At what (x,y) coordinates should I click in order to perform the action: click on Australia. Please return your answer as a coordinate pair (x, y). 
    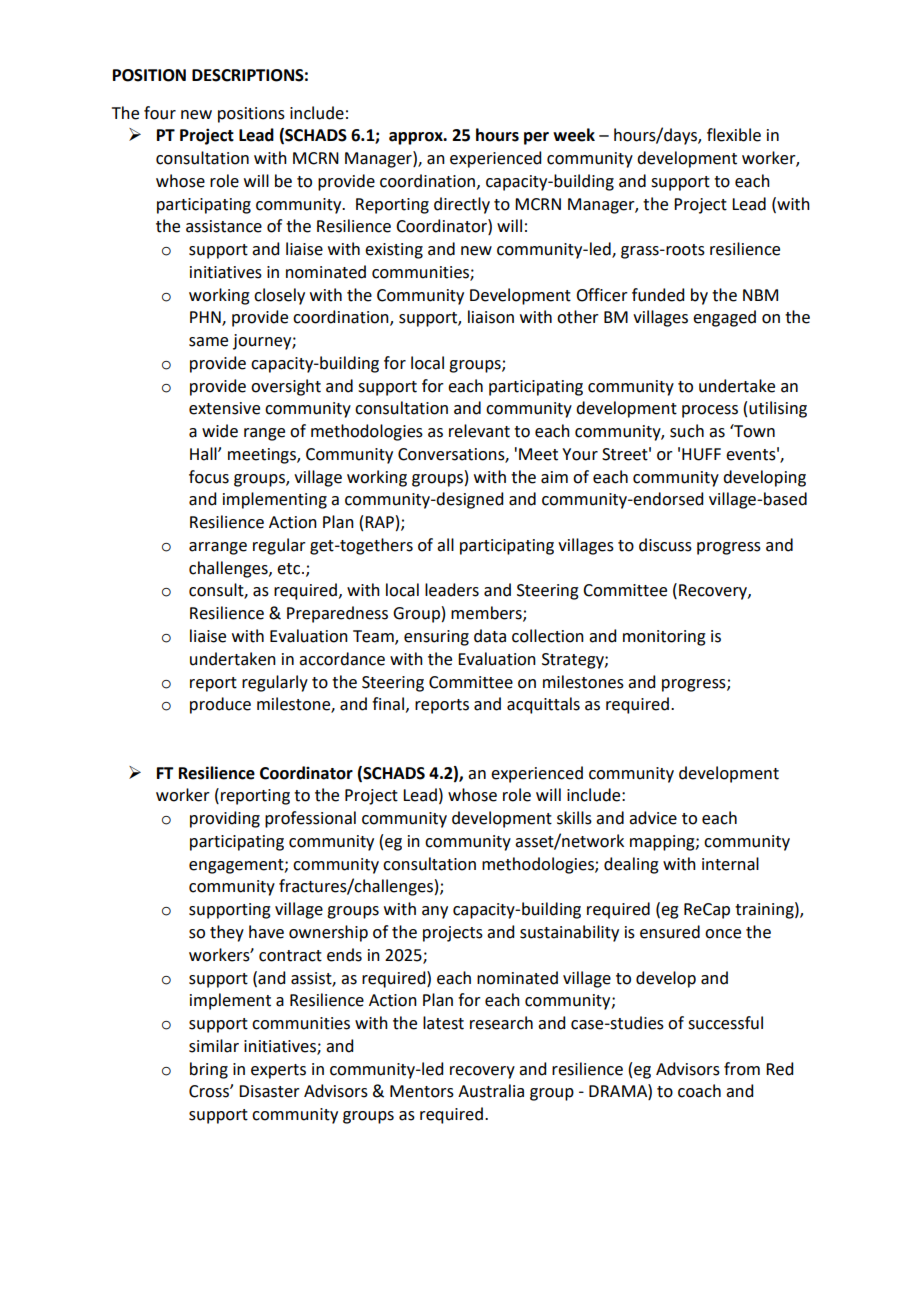
    Looking at the image, I should click on (491, 1091).
